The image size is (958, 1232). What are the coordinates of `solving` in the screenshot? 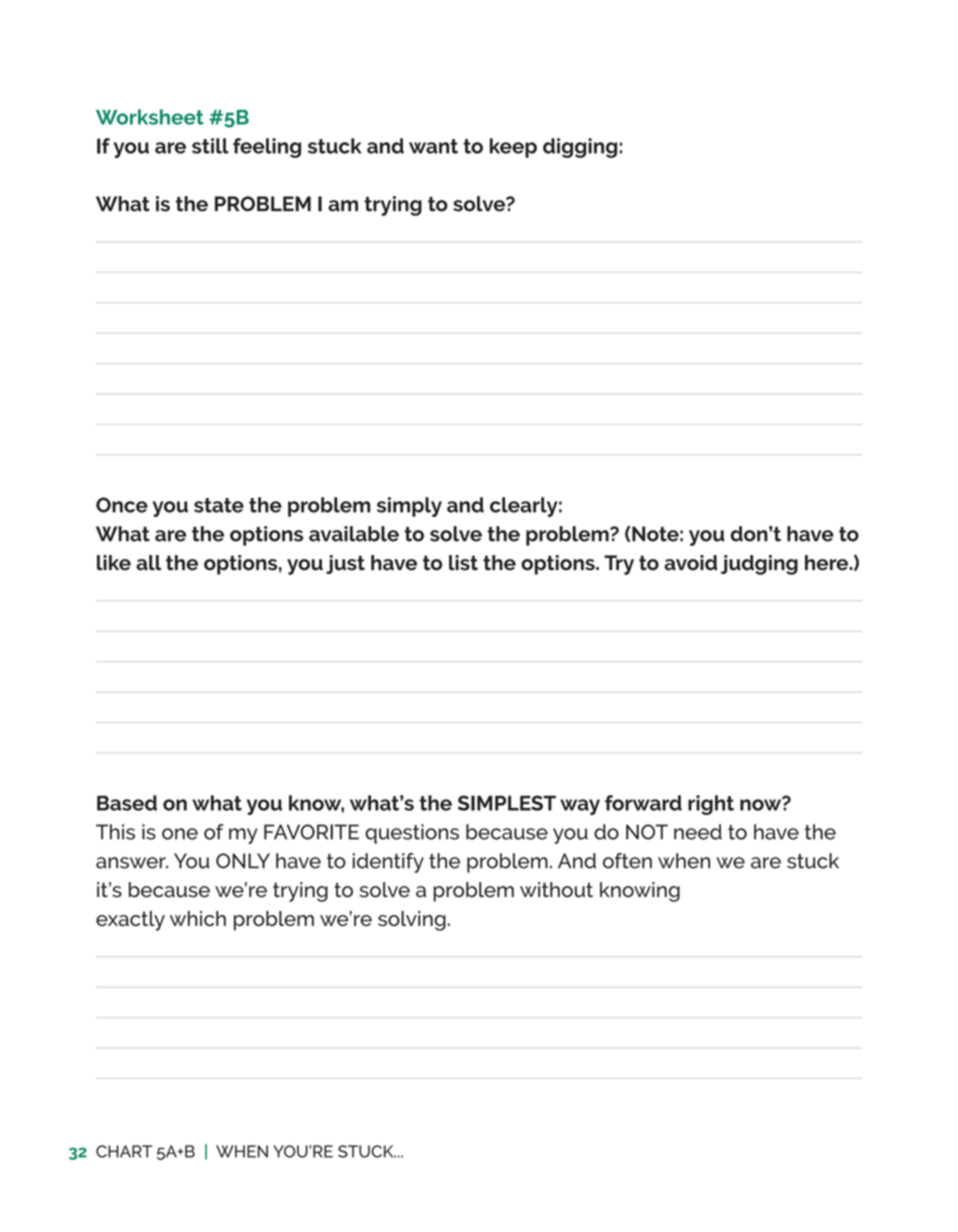 It's located at (412, 921).
